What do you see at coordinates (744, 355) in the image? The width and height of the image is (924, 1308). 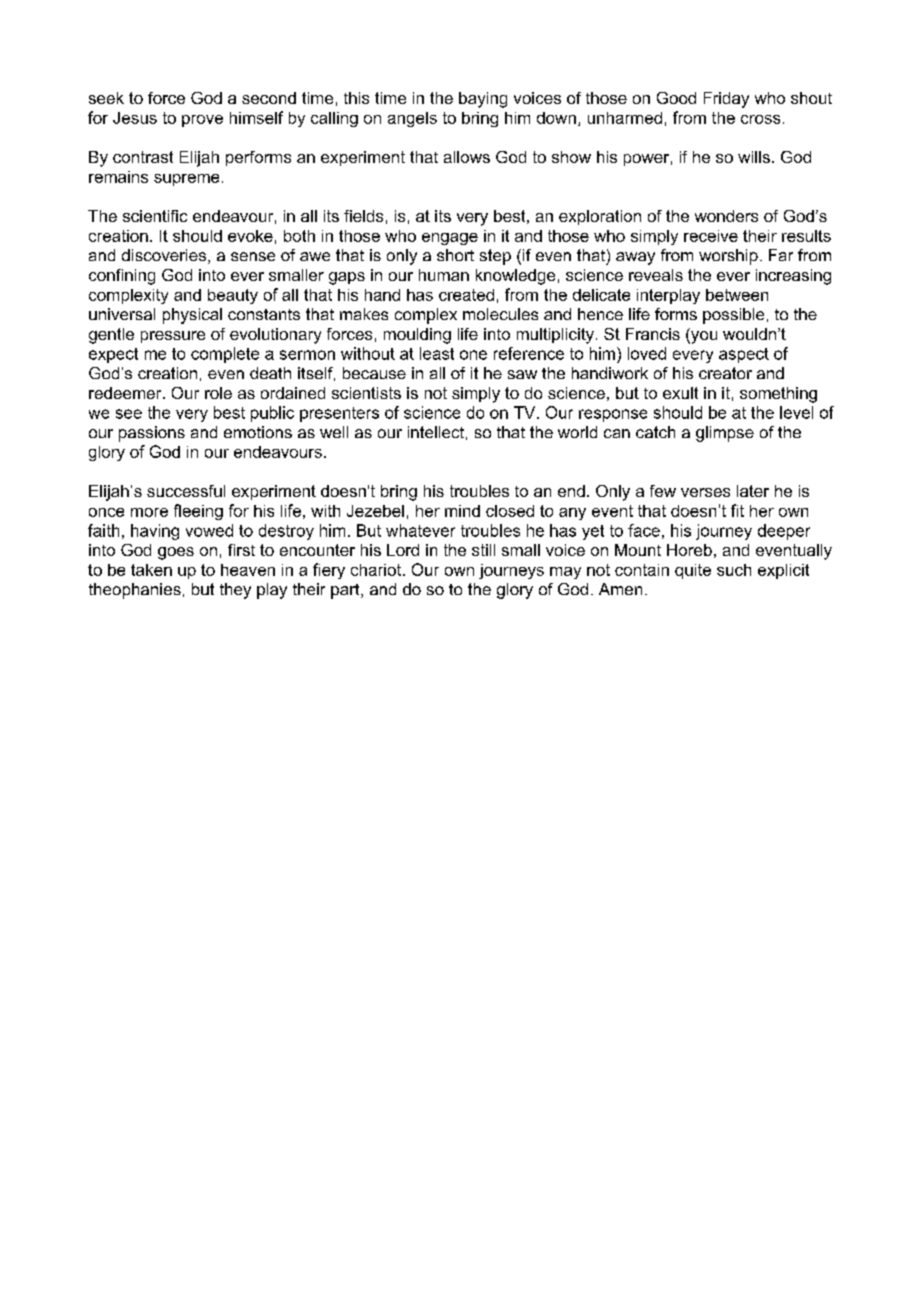 I see `aspect` at bounding box center [744, 355].
